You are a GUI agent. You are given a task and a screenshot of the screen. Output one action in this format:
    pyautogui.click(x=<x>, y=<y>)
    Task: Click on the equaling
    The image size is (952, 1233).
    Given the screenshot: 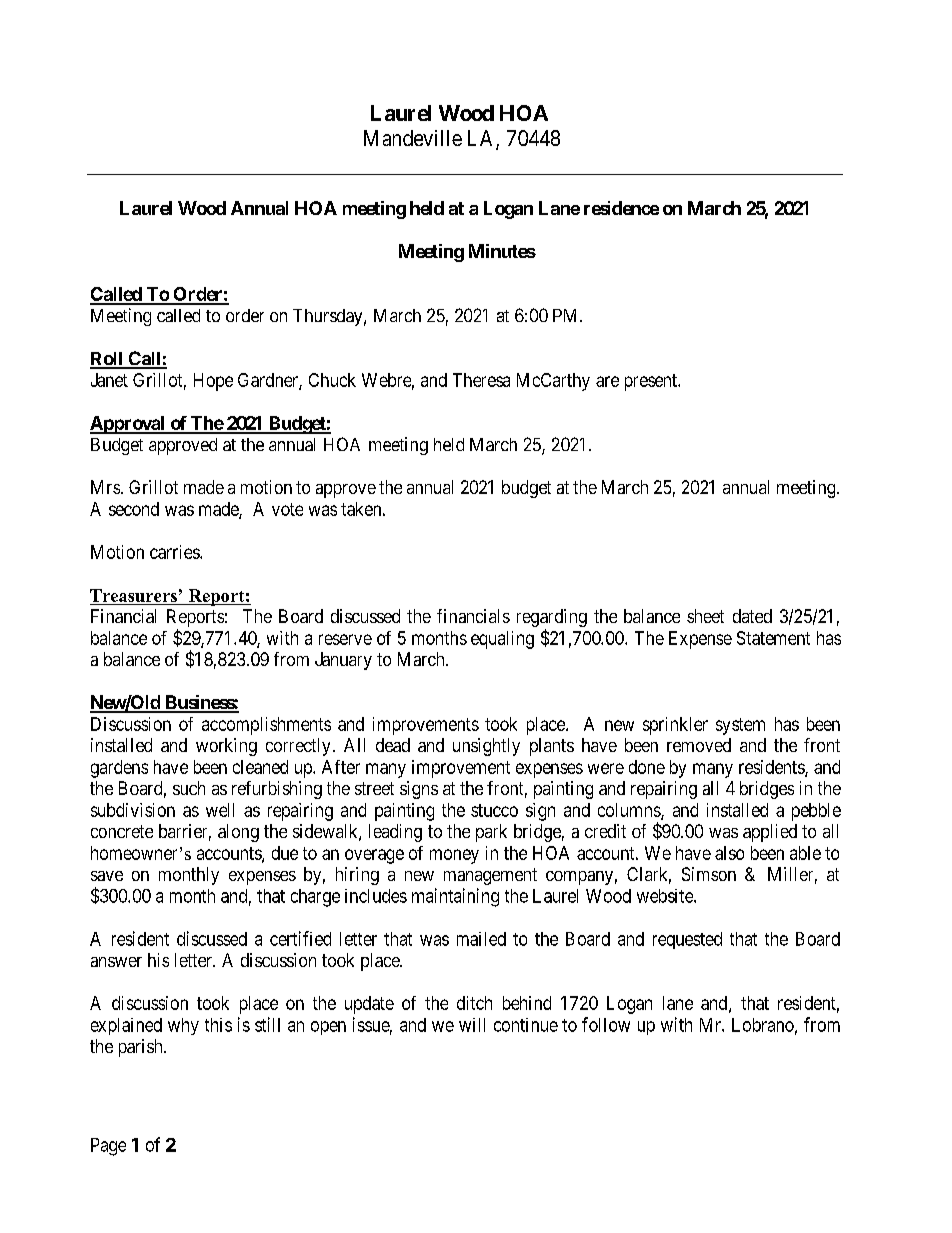 What is the action you would take?
    pyautogui.click(x=502, y=640)
